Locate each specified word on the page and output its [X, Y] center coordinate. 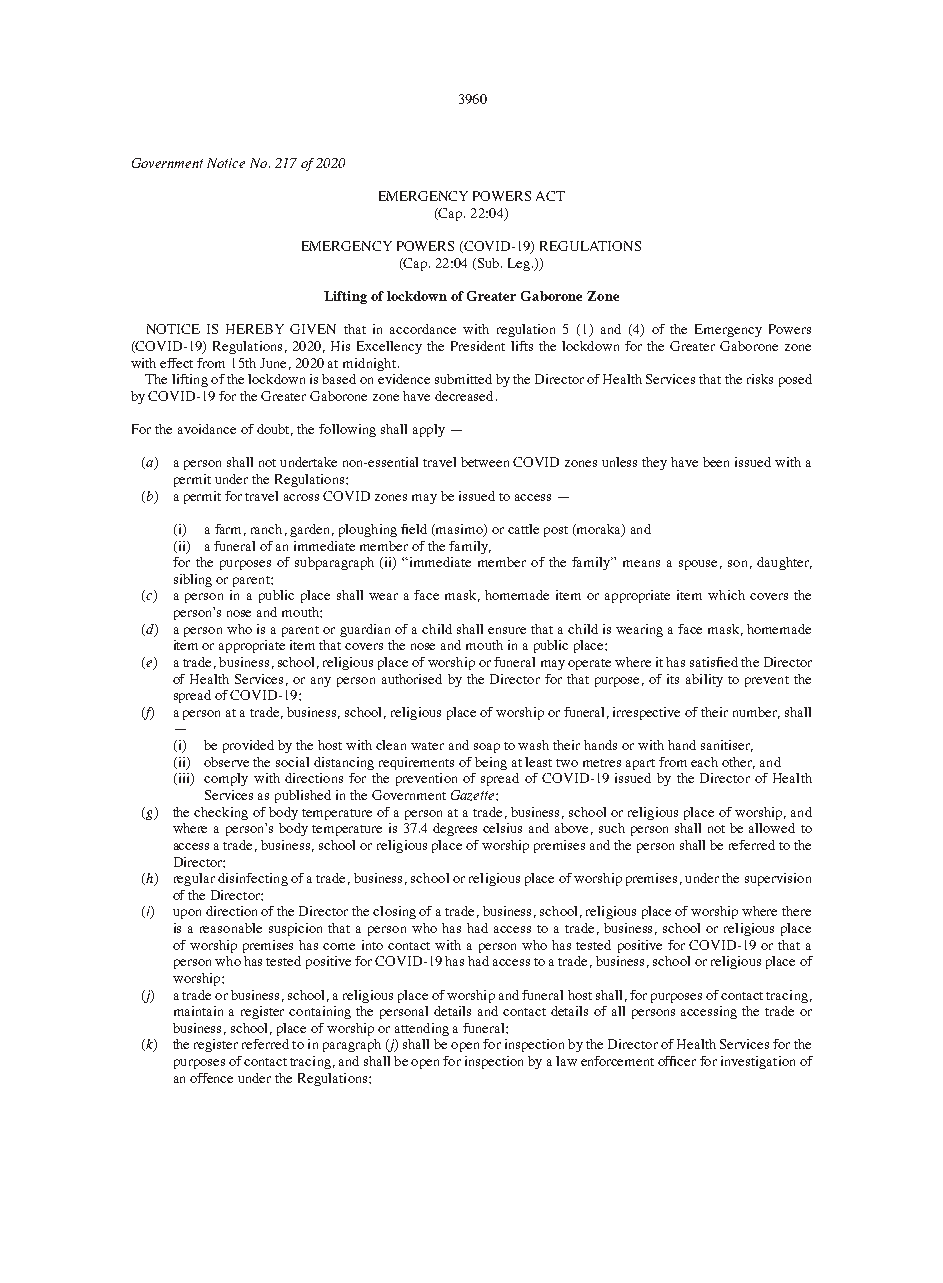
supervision [778, 879]
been [716, 462]
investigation [758, 1062]
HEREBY [255, 329]
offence [211, 1078]
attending [422, 1029]
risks [760, 379]
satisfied [714, 662]
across [301, 497]
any [321, 682]
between [485, 462]
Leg [520, 264]
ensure [507, 630]
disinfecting [253, 879]
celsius [502, 828]
